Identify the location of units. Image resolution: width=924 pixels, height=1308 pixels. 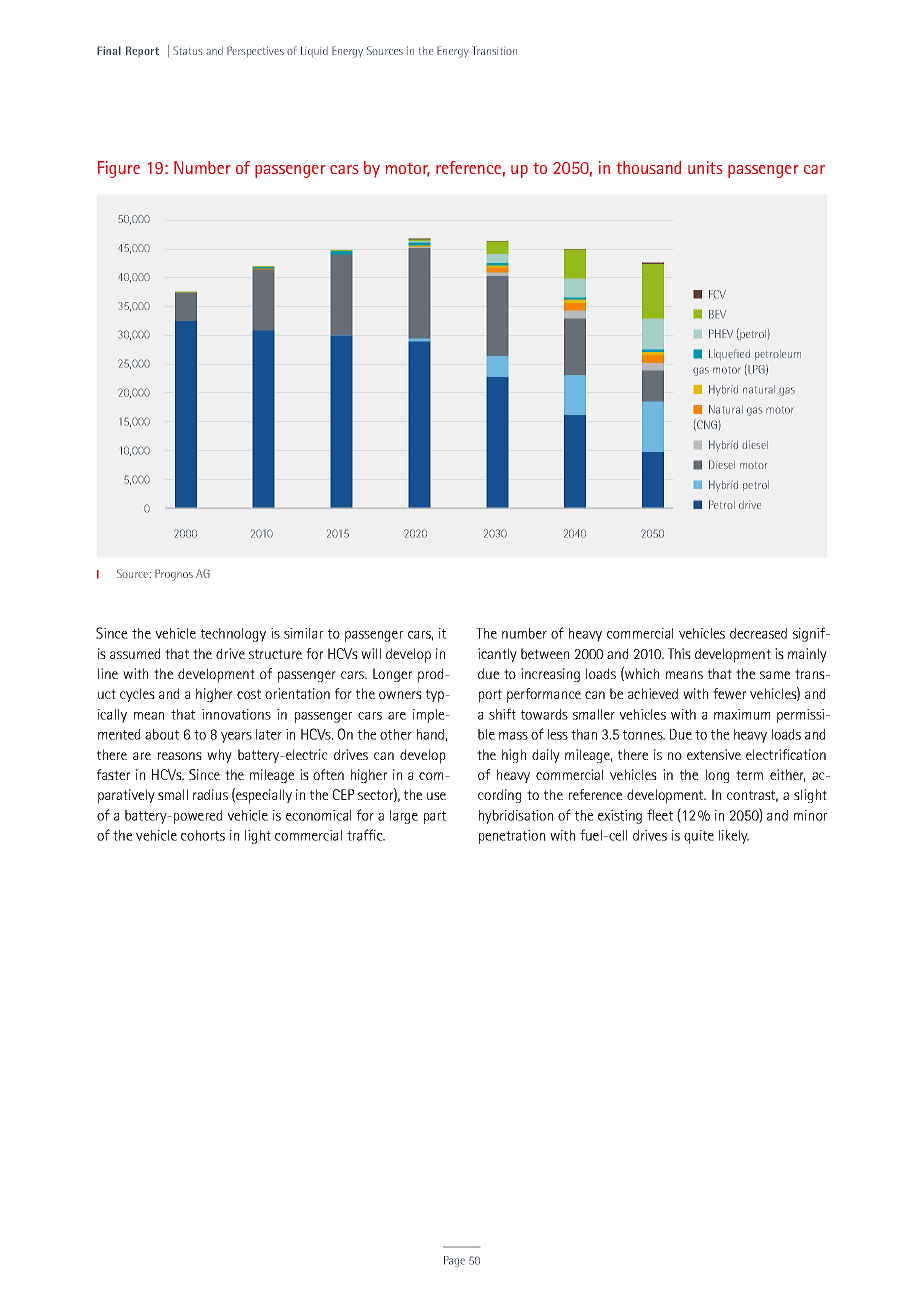
(705, 167).
